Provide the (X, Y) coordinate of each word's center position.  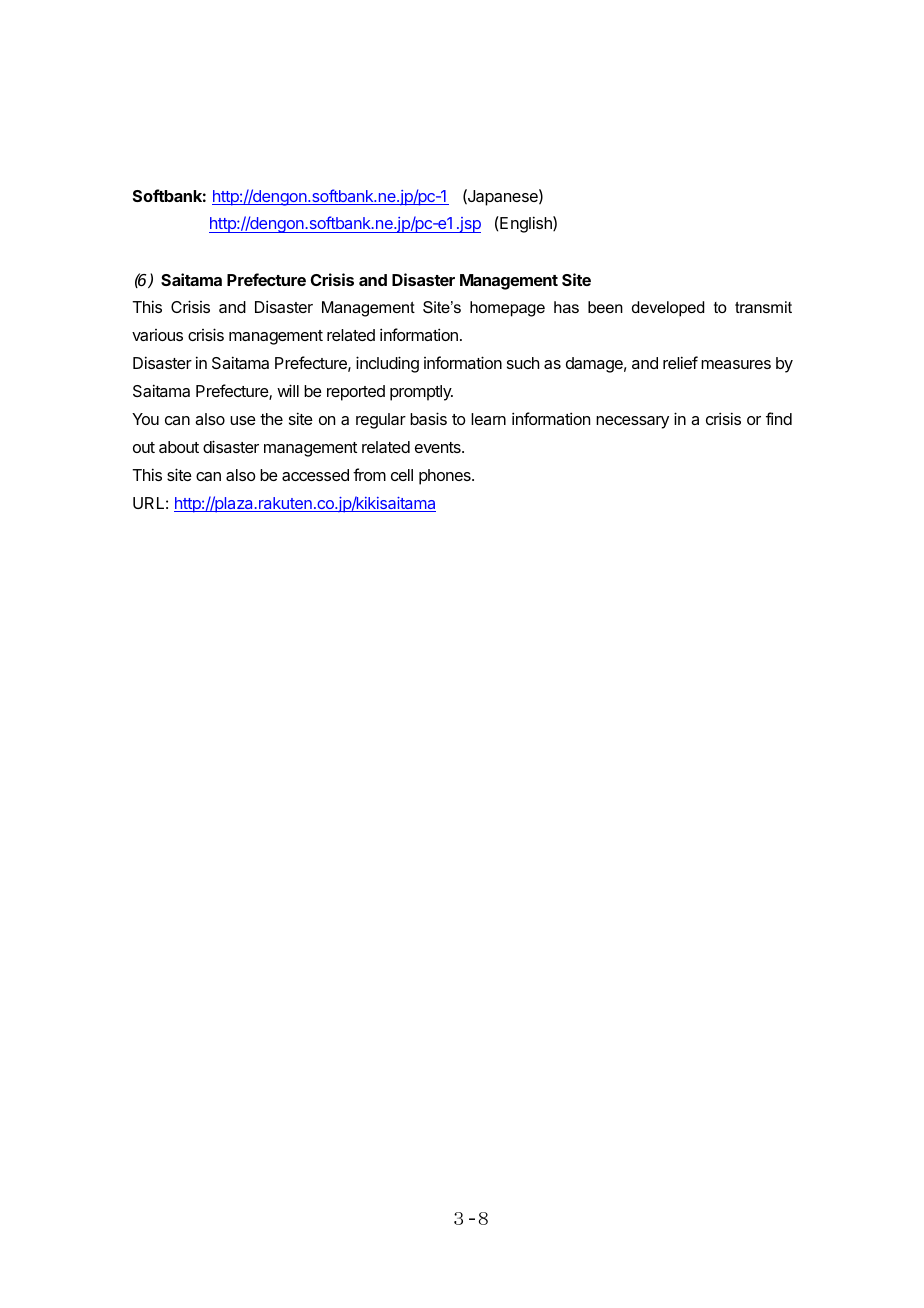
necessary (632, 422)
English (526, 224)
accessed (315, 475)
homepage (507, 309)
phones (446, 477)
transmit (763, 307)
